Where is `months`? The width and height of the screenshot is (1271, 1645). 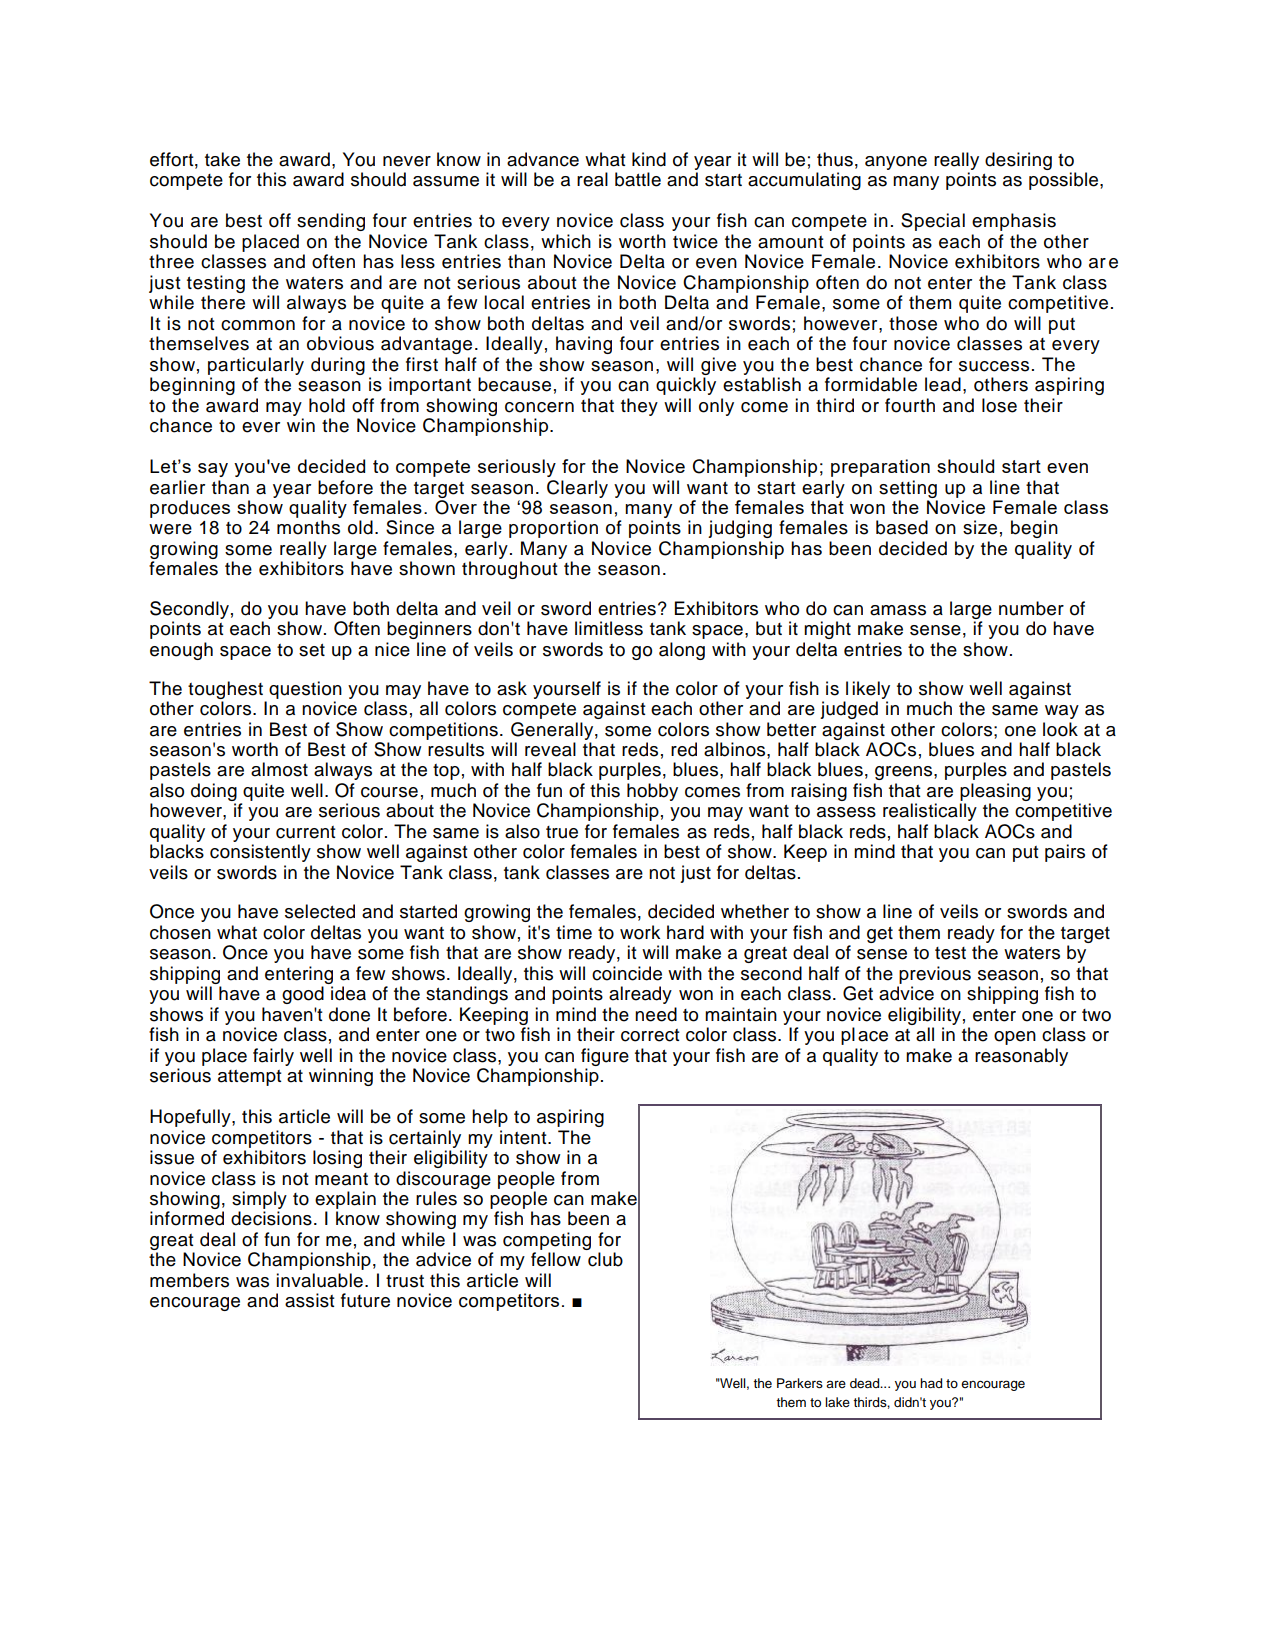
months is located at coordinates (308, 527).
